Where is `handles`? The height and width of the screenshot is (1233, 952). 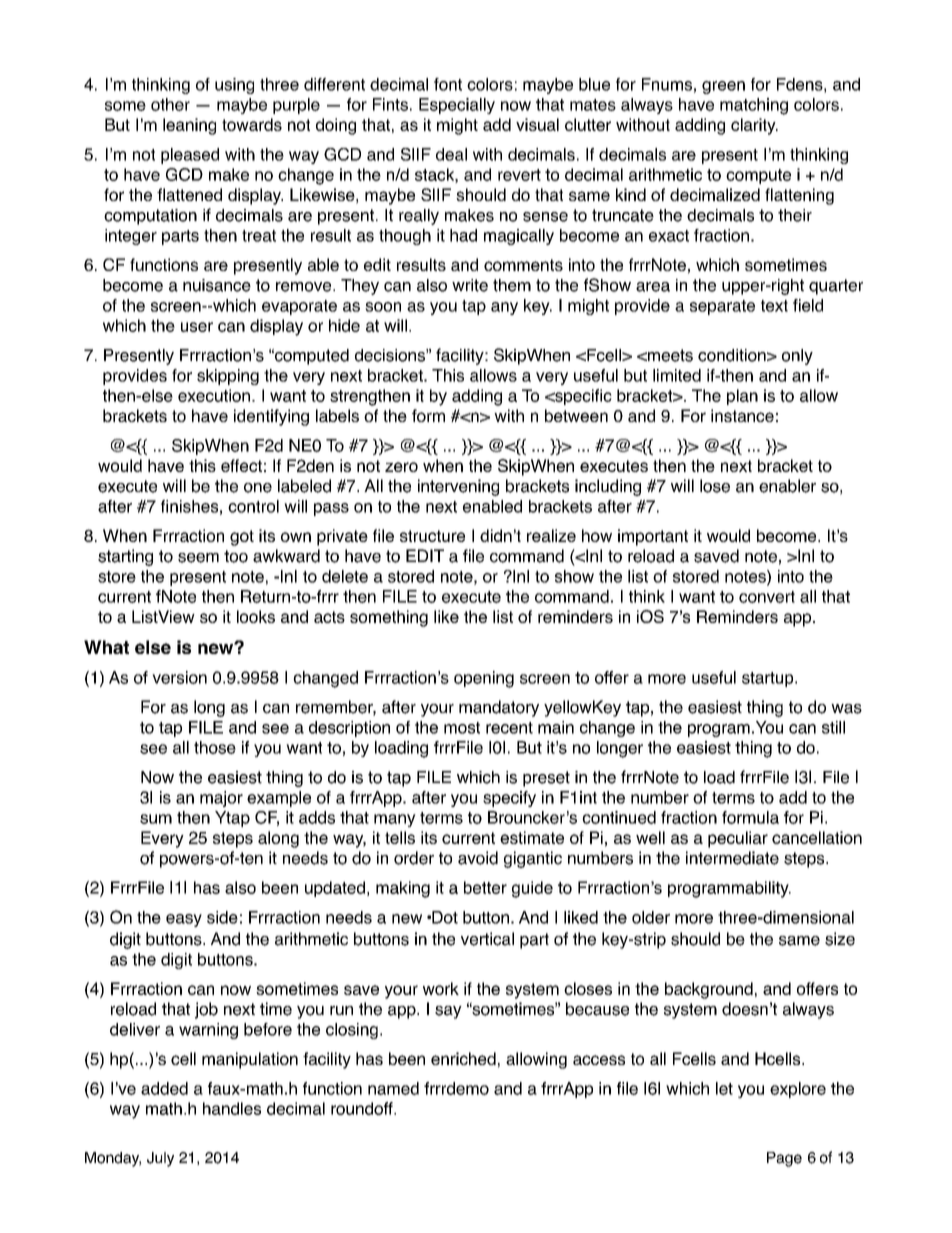
handles is located at coordinates (232, 1108).
